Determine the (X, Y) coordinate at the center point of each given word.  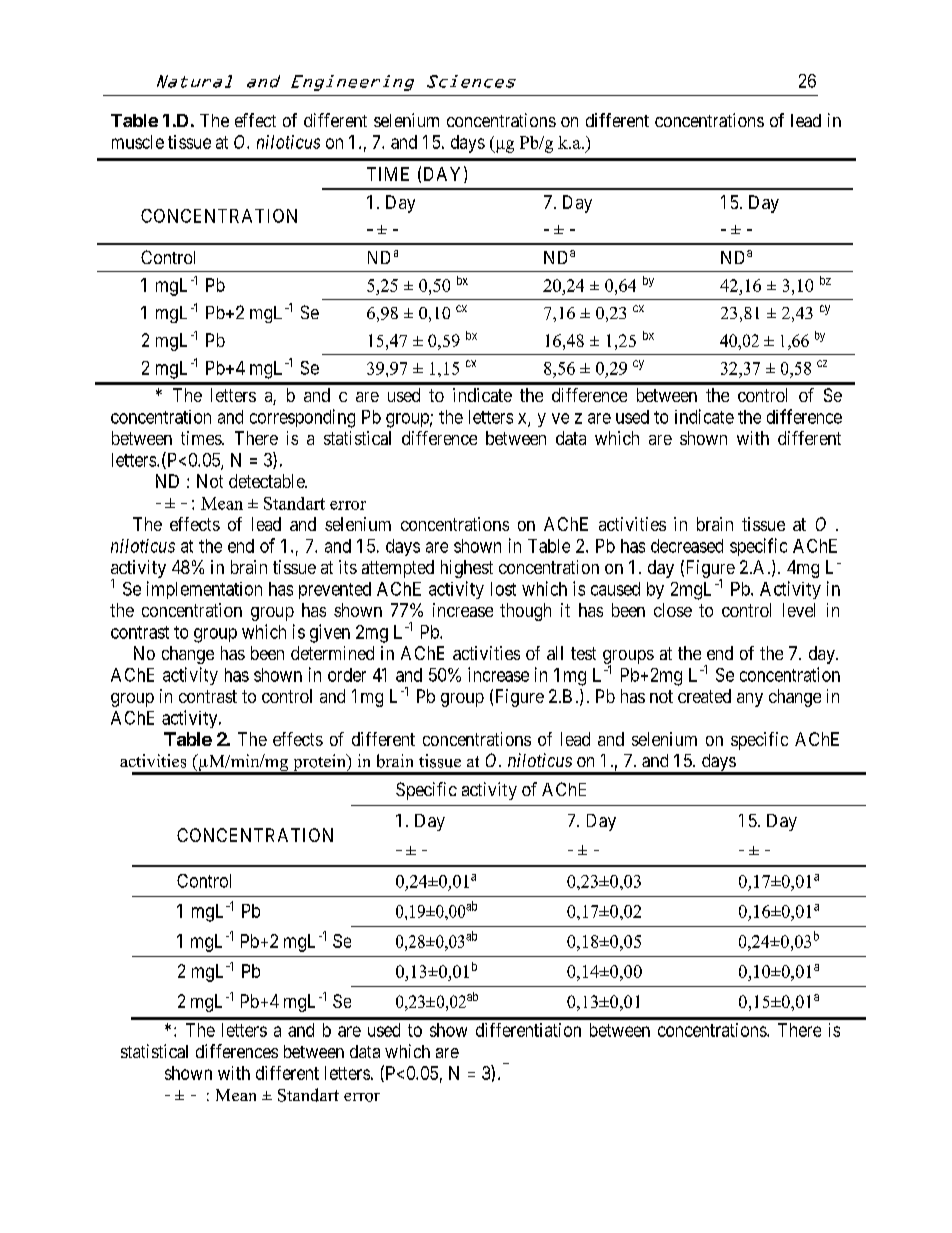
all (555, 653)
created (704, 696)
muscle (138, 142)
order (347, 675)
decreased (687, 546)
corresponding (302, 418)
